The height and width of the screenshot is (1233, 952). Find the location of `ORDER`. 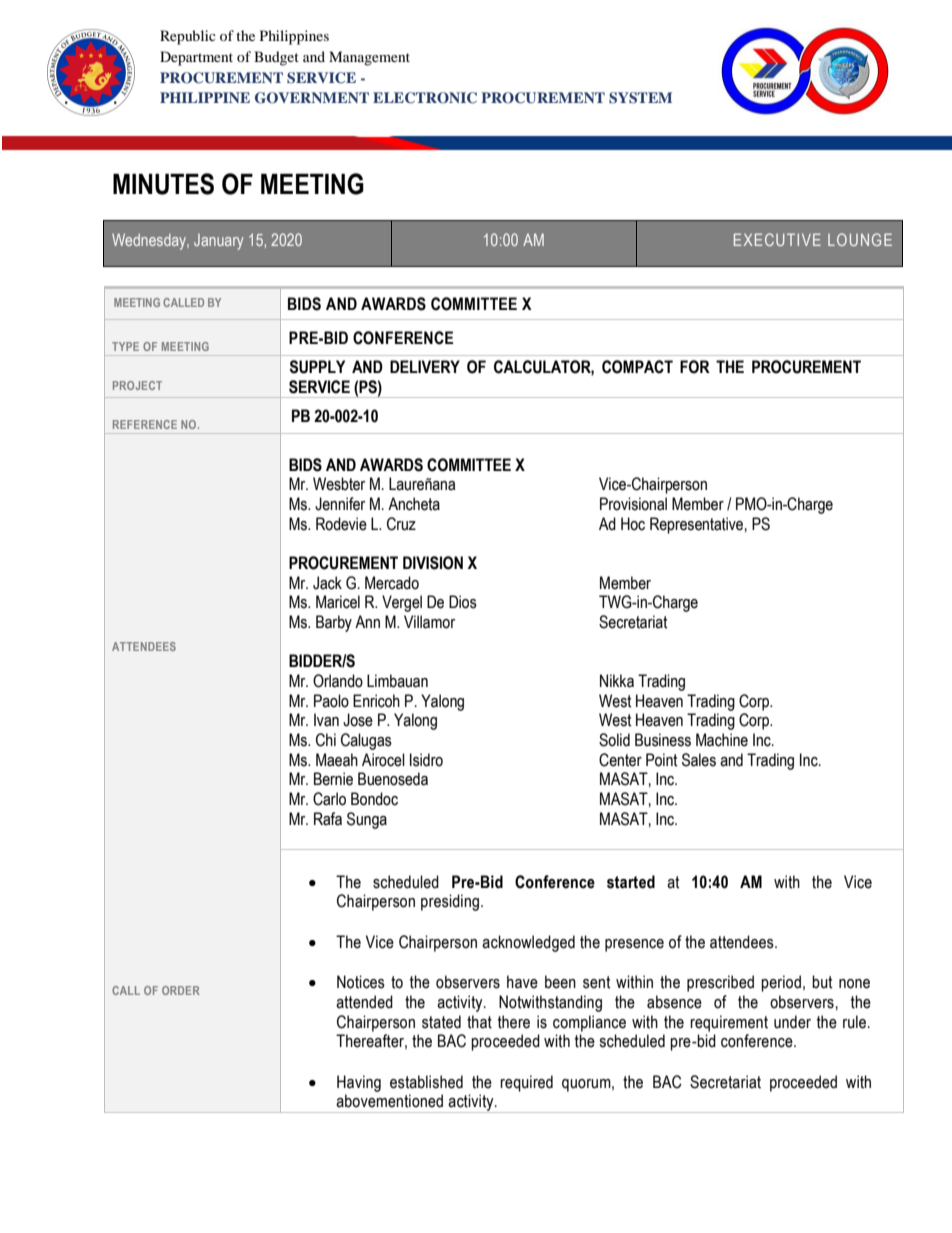

ORDER is located at coordinates (181, 990).
